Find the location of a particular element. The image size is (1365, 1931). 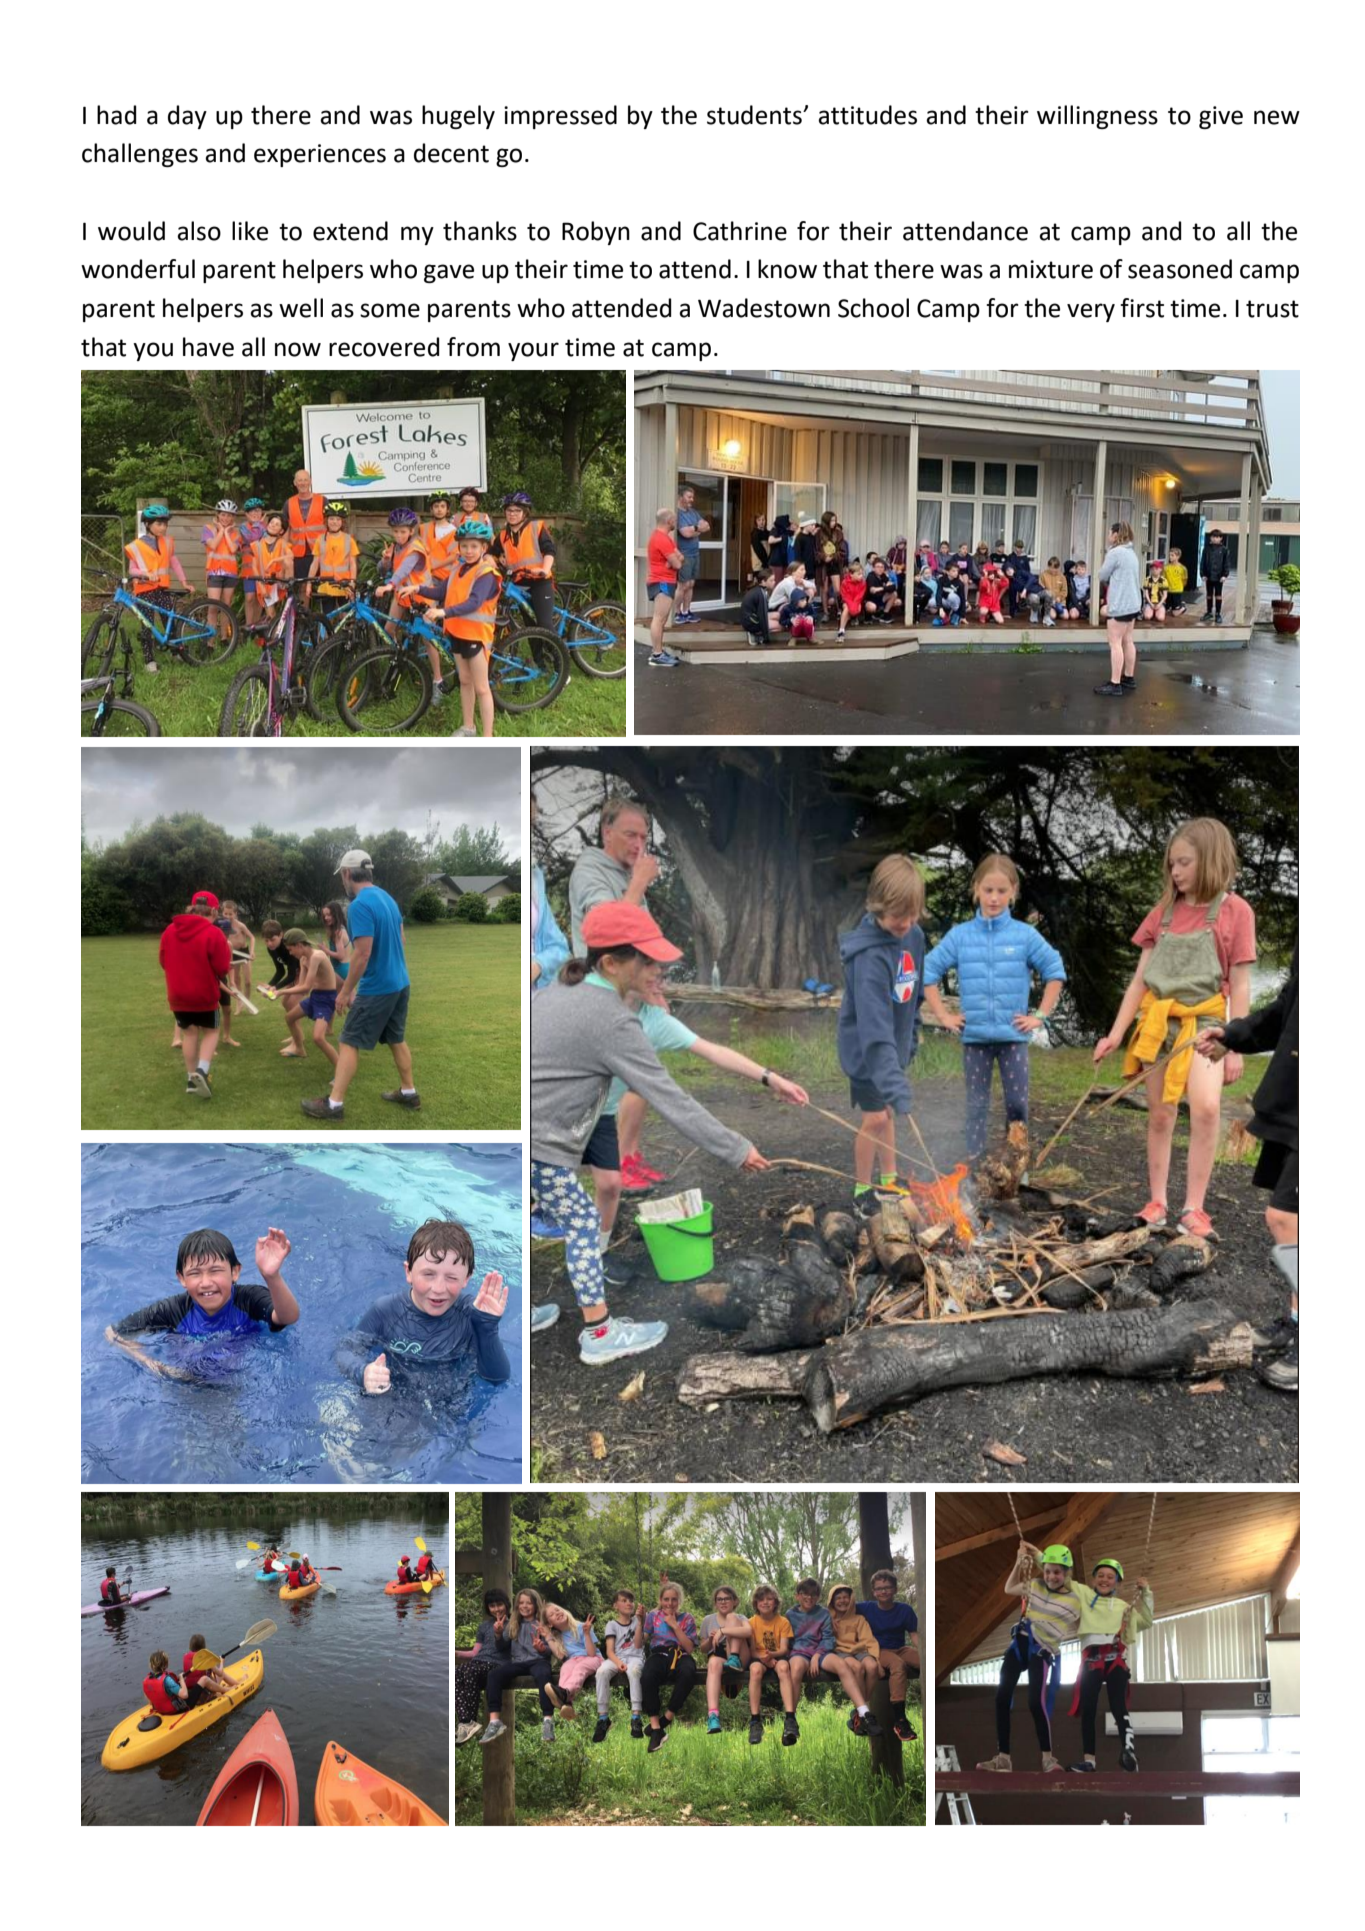

willingness is located at coordinates (1097, 117).
